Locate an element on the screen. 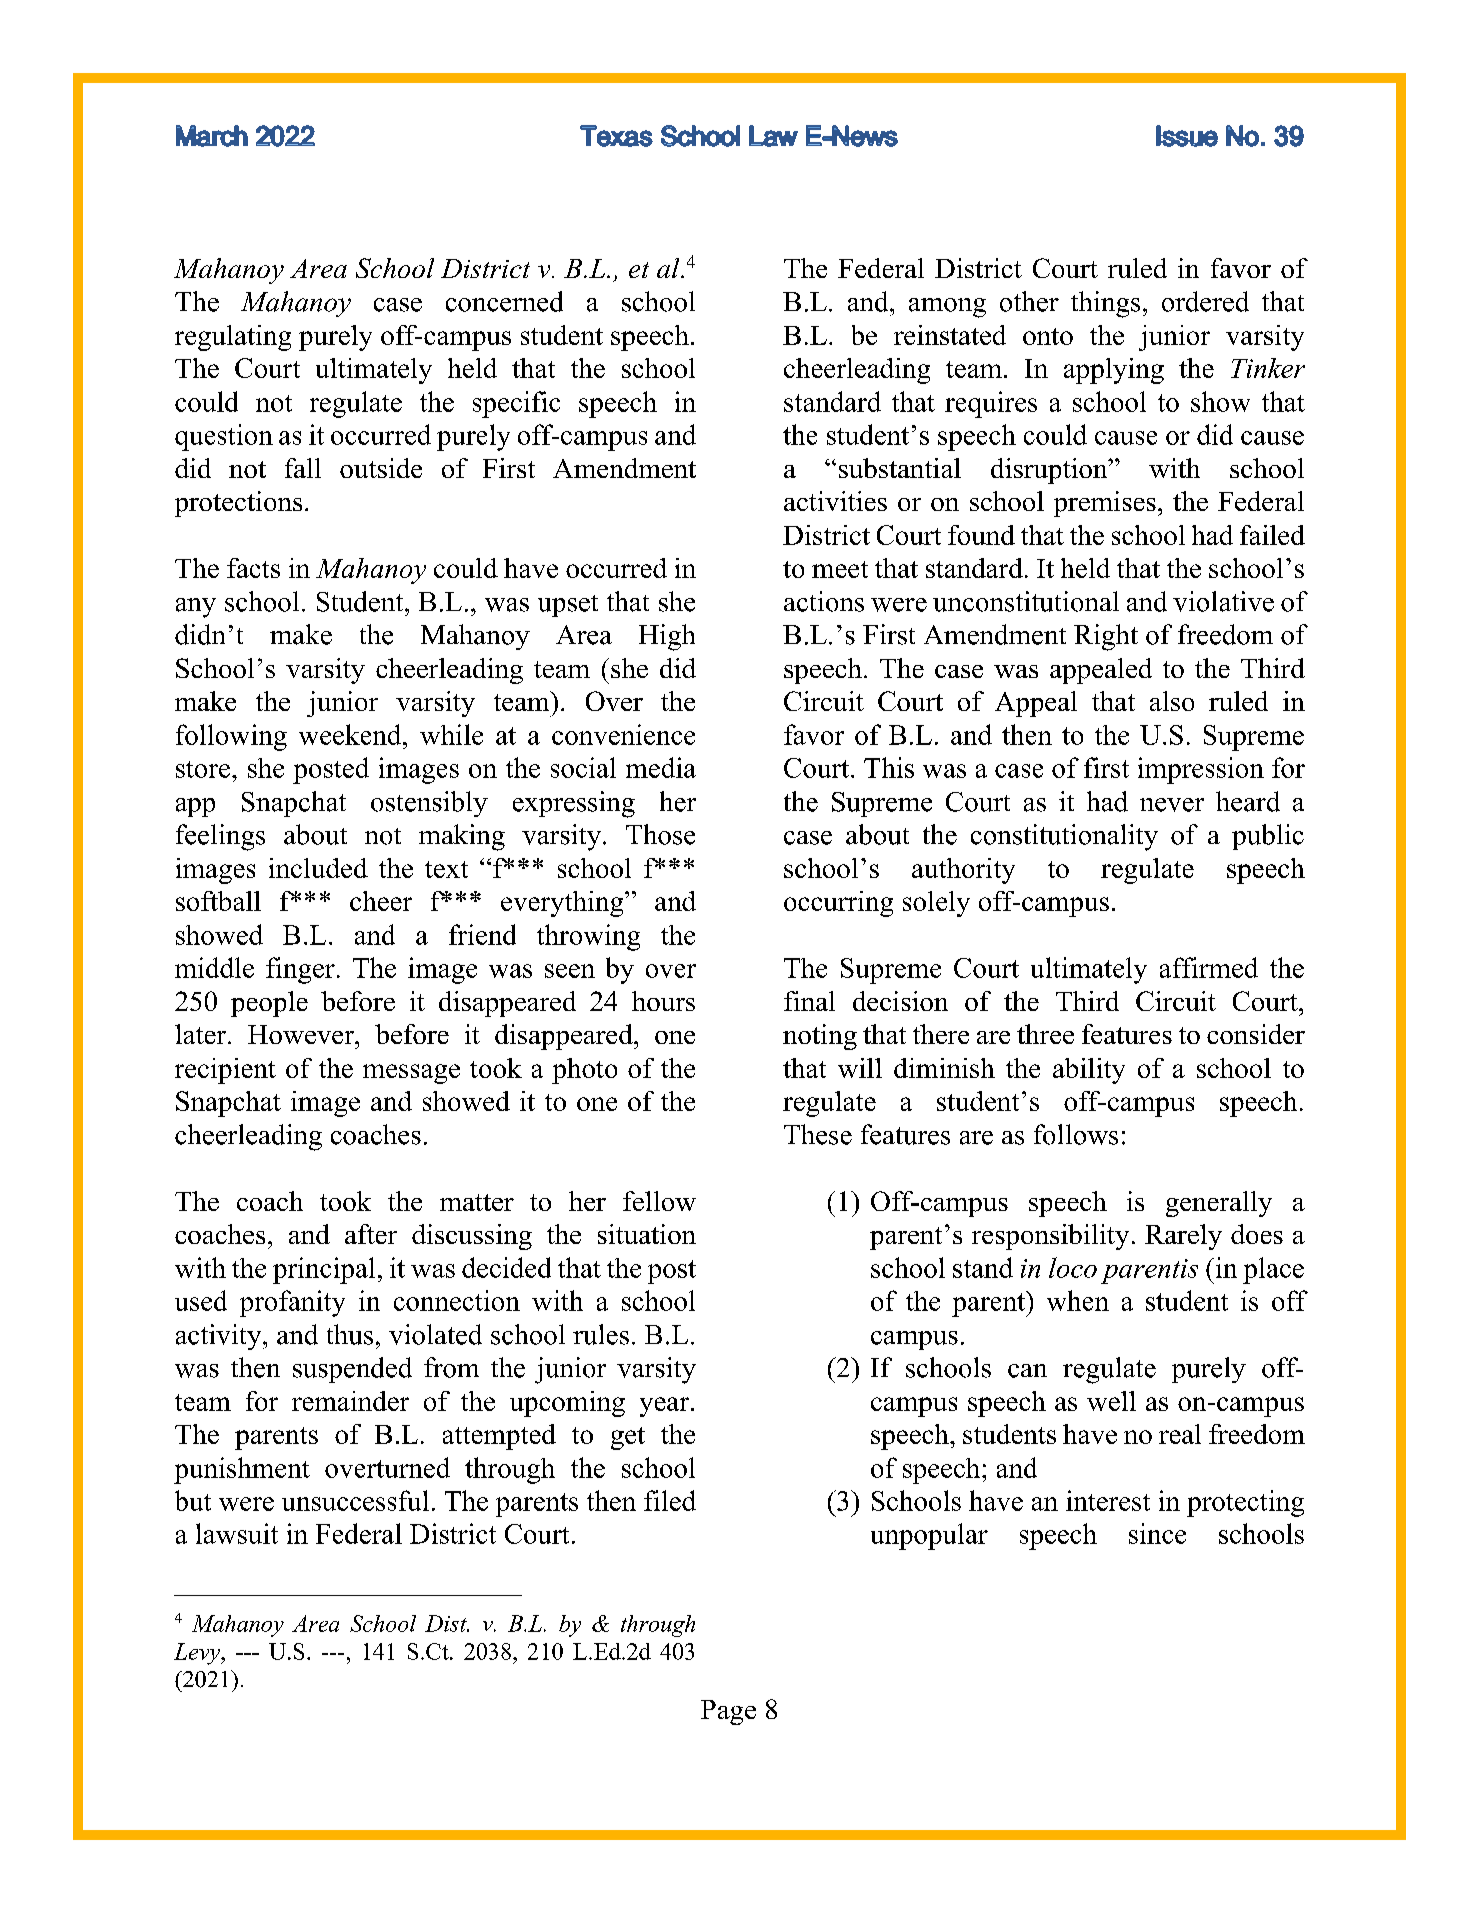 The image size is (1478, 1912). reinstated is located at coordinates (950, 335).
